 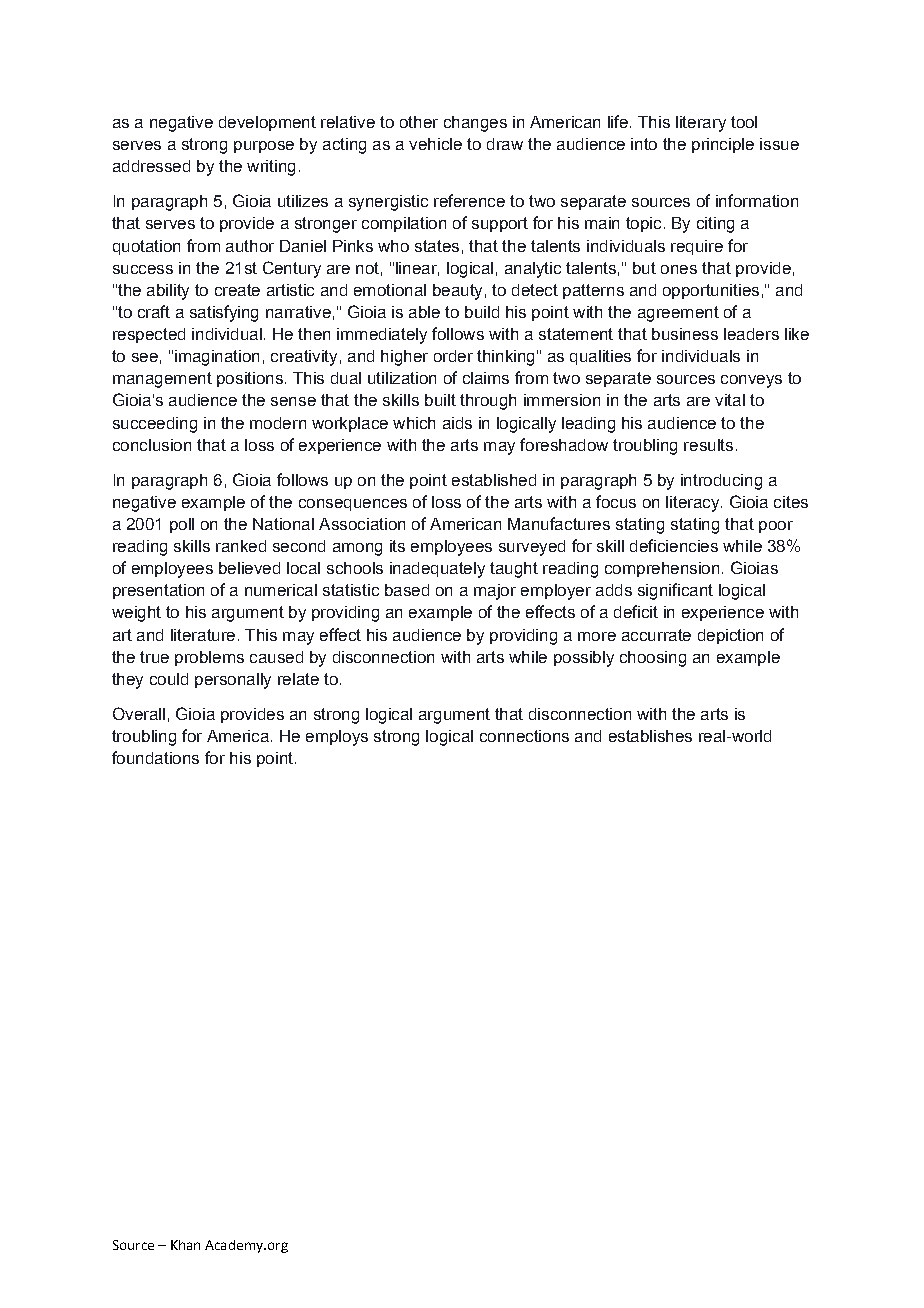 I want to click on Khan, so click(x=185, y=1245).
